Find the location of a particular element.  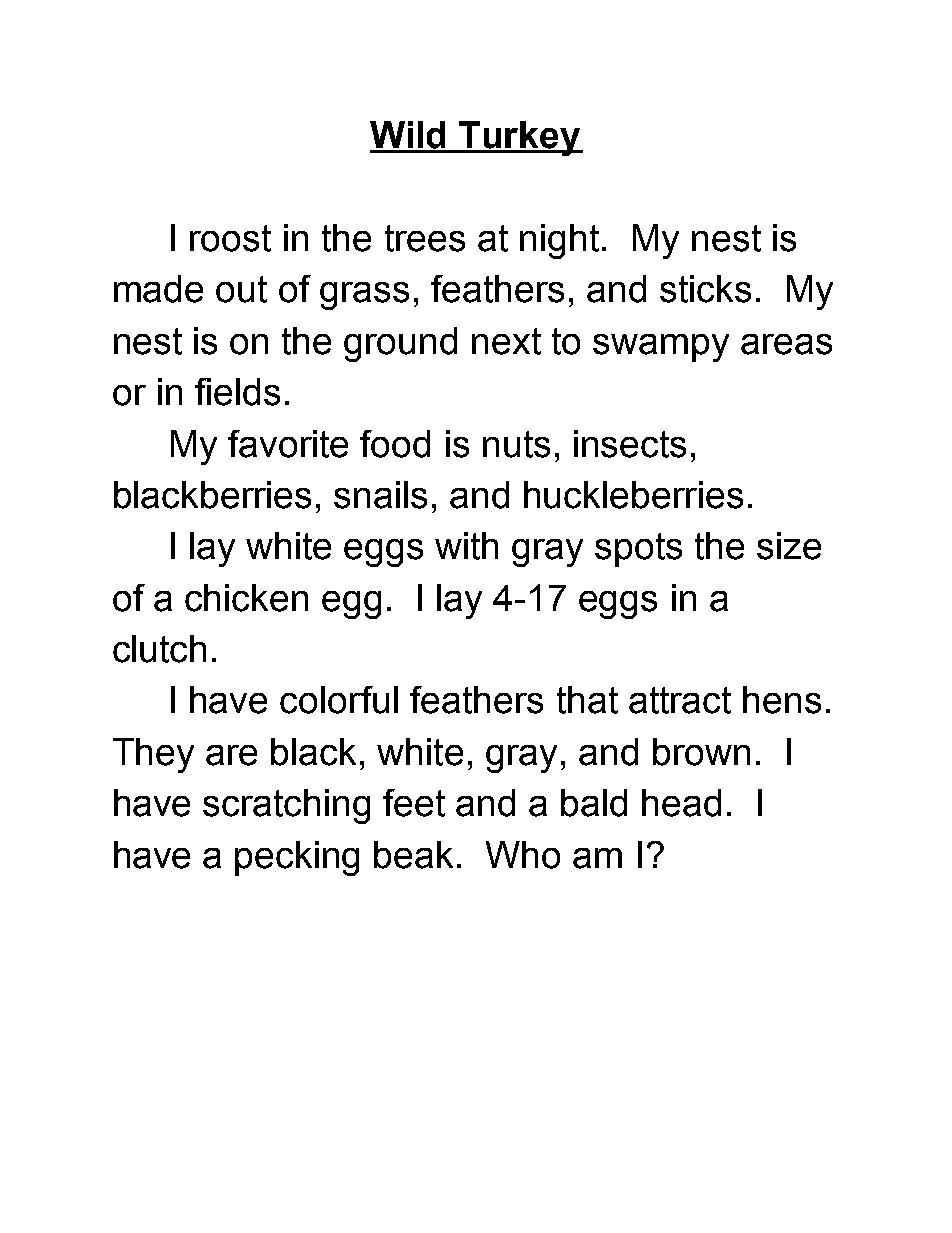

Who is located at coordinates (523, 855).
